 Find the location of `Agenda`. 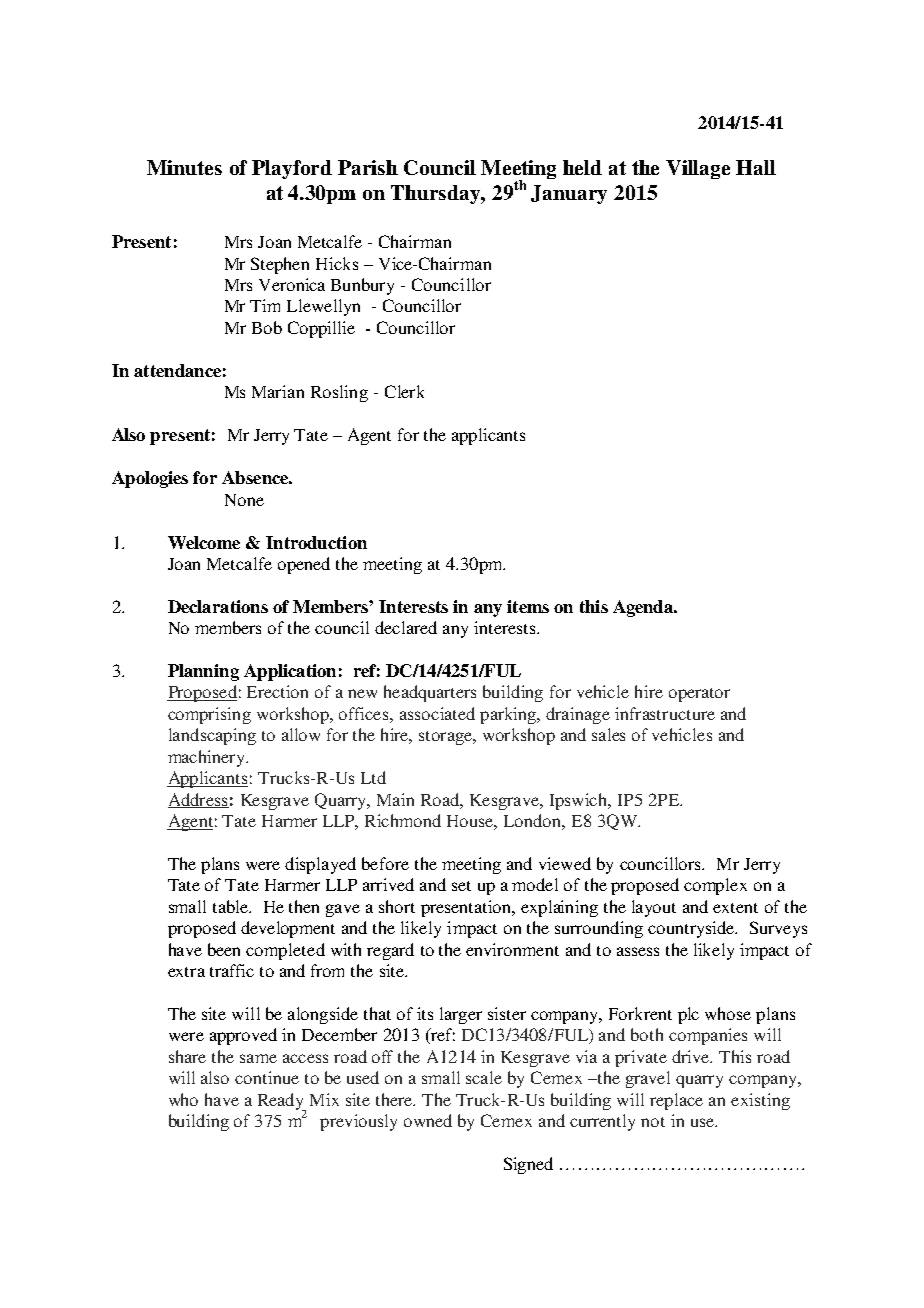

Agenda is located at coordinates (644, 608).
